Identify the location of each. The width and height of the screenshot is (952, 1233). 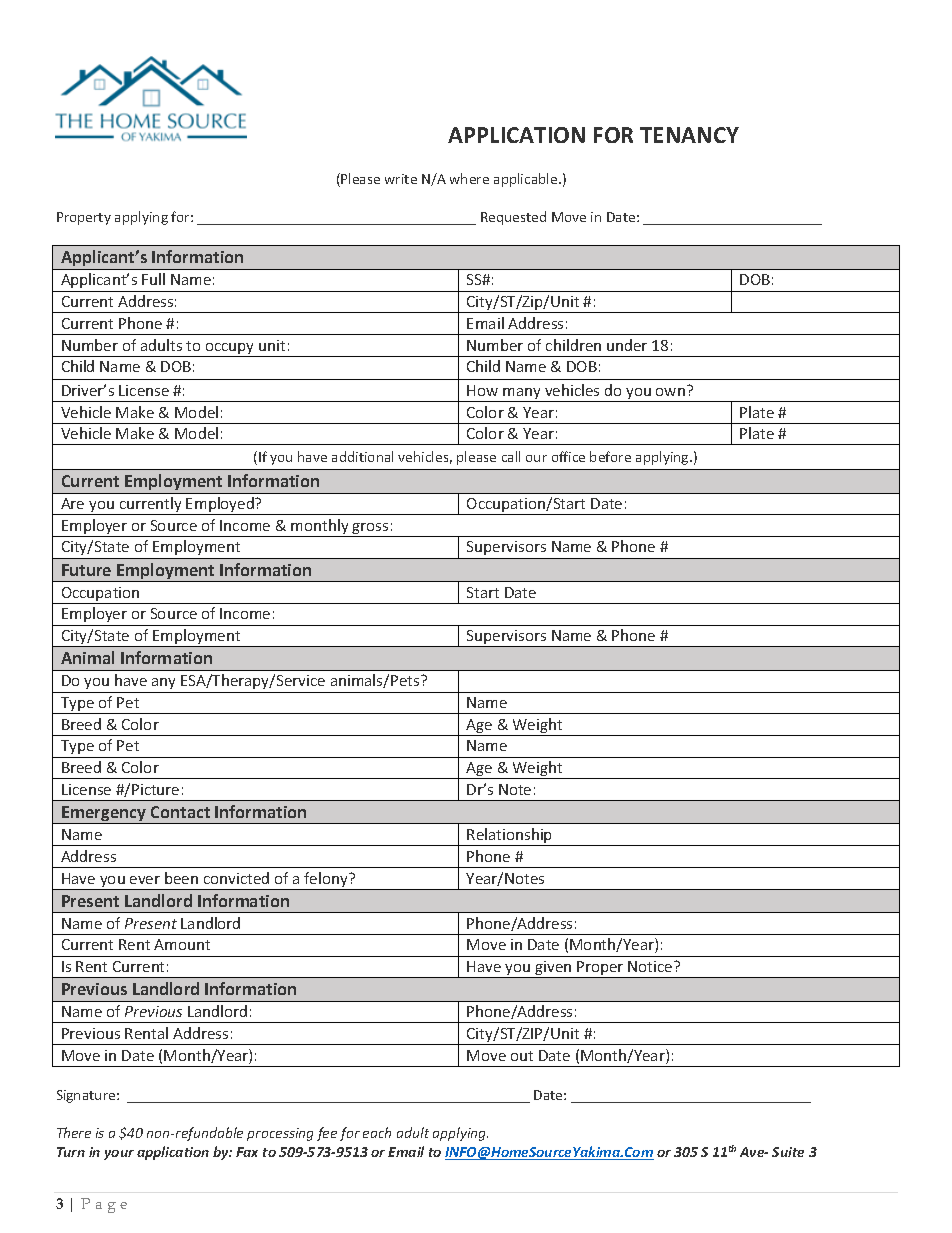
(377, 1132).
